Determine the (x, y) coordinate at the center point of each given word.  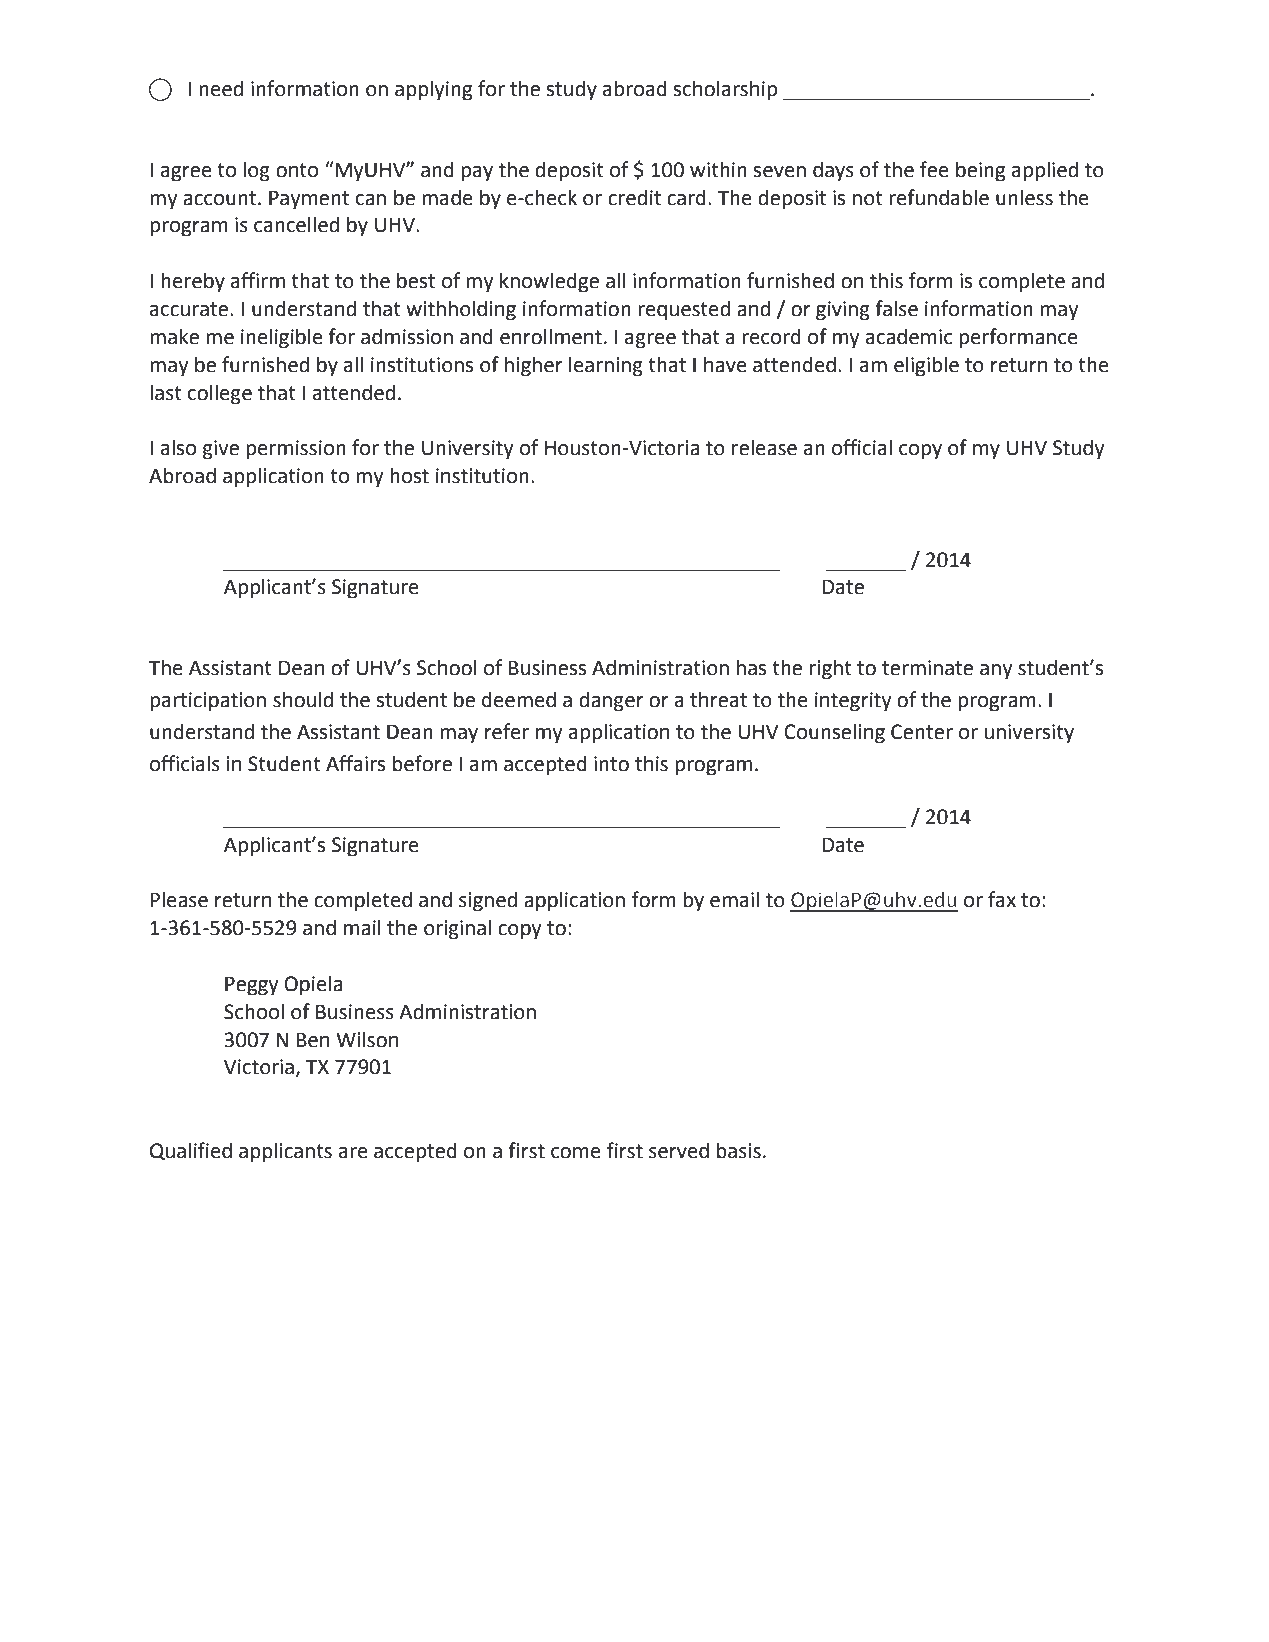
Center (922, 732)
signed (488, 901)
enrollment (551, 336)
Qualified (191, 1151)
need (221, 88)
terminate (927, 668)
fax (1002, 899)
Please (179, 899)
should (303, 699)
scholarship (725, 90)
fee (934, 169)
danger (611, 701)
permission (296, 450)
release (764, 447)
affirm (258, 280)
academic (909, 336)
